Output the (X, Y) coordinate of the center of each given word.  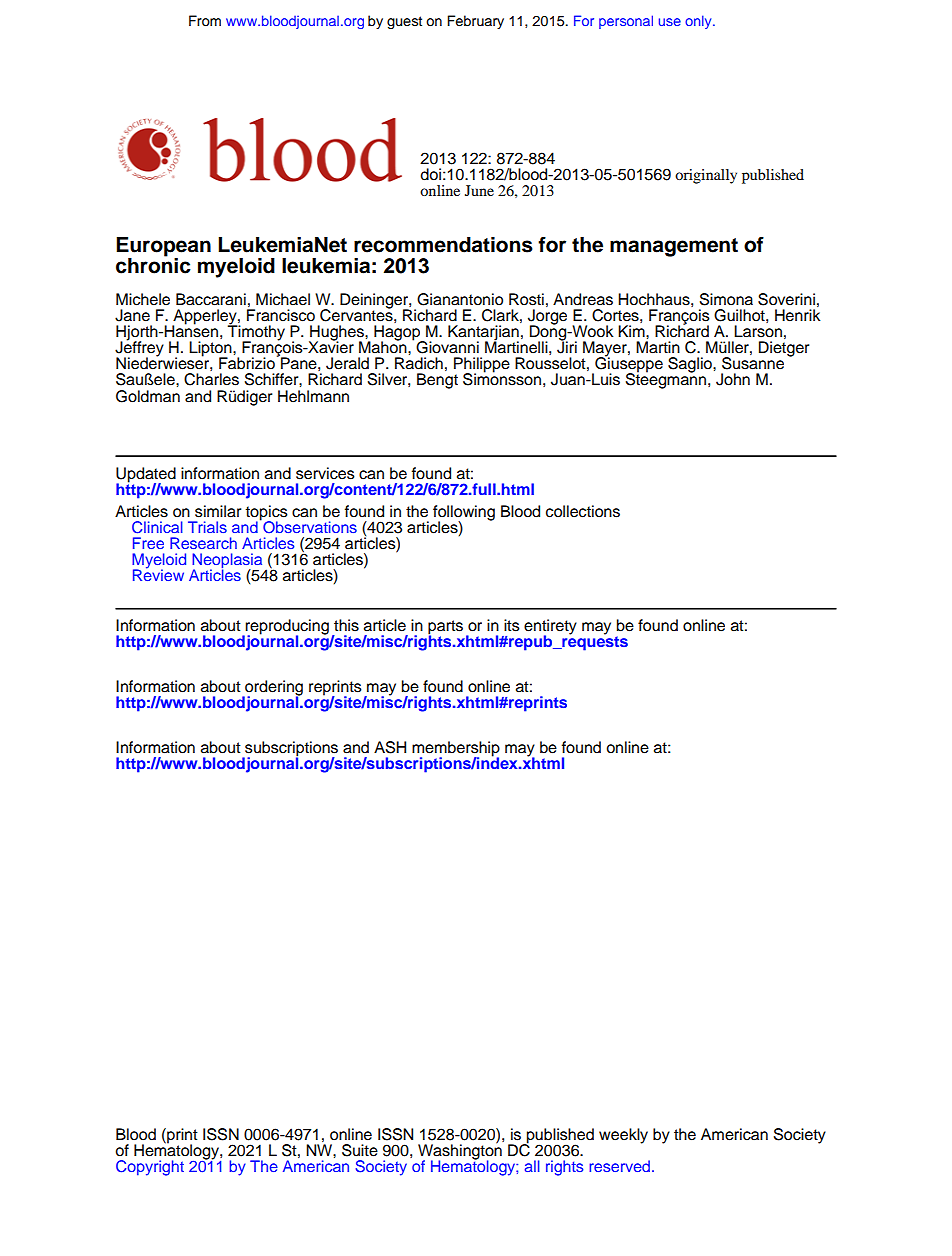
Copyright (150, 1168)
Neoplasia (227, 562)
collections (583, 511)
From (205, 21)
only (699, 22)
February (475, 22)
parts (445, 628)
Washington (460, 1152)
